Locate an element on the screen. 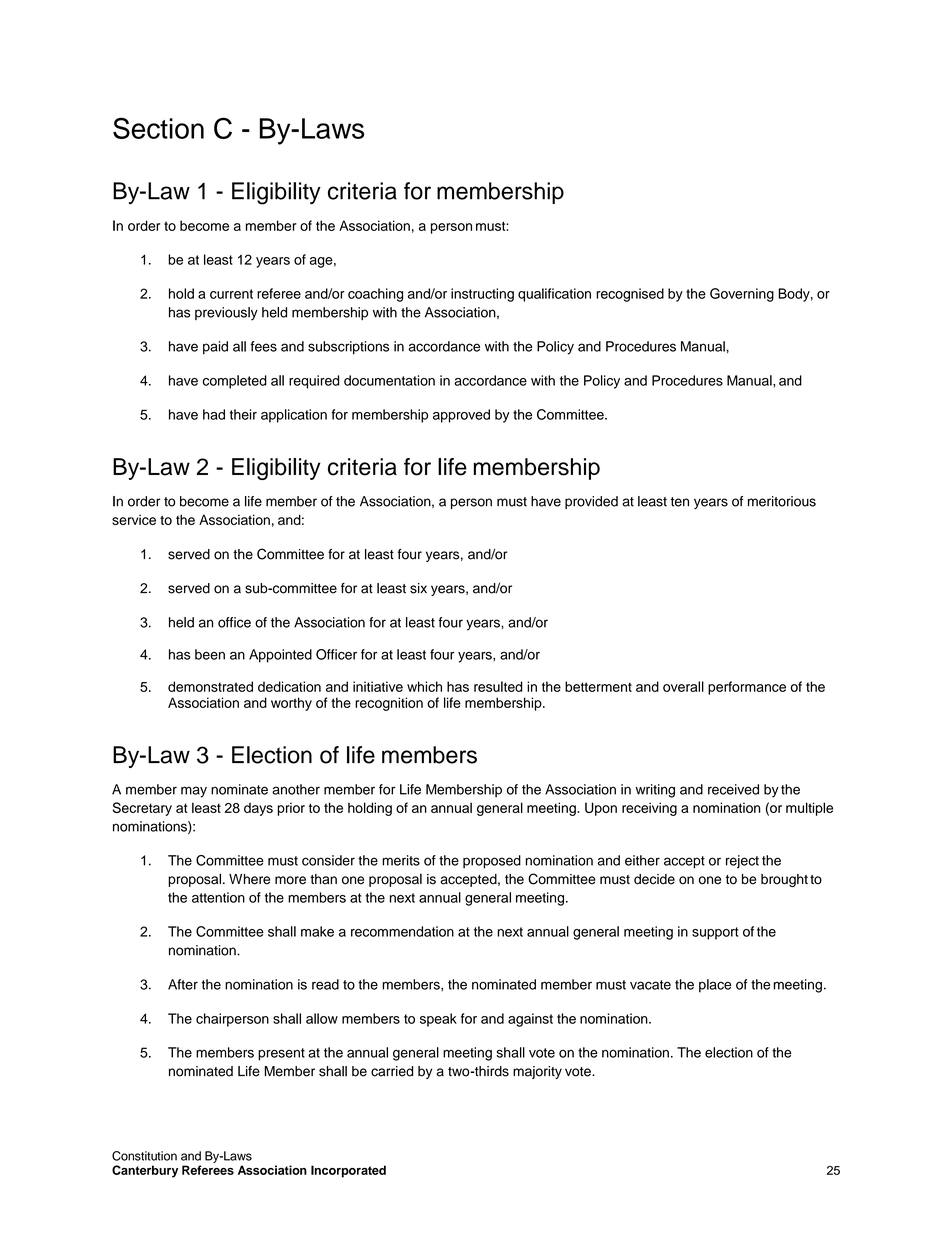 The width and height of the screenshot is (952, 1233). attention is located at coordinates (218, 897).
